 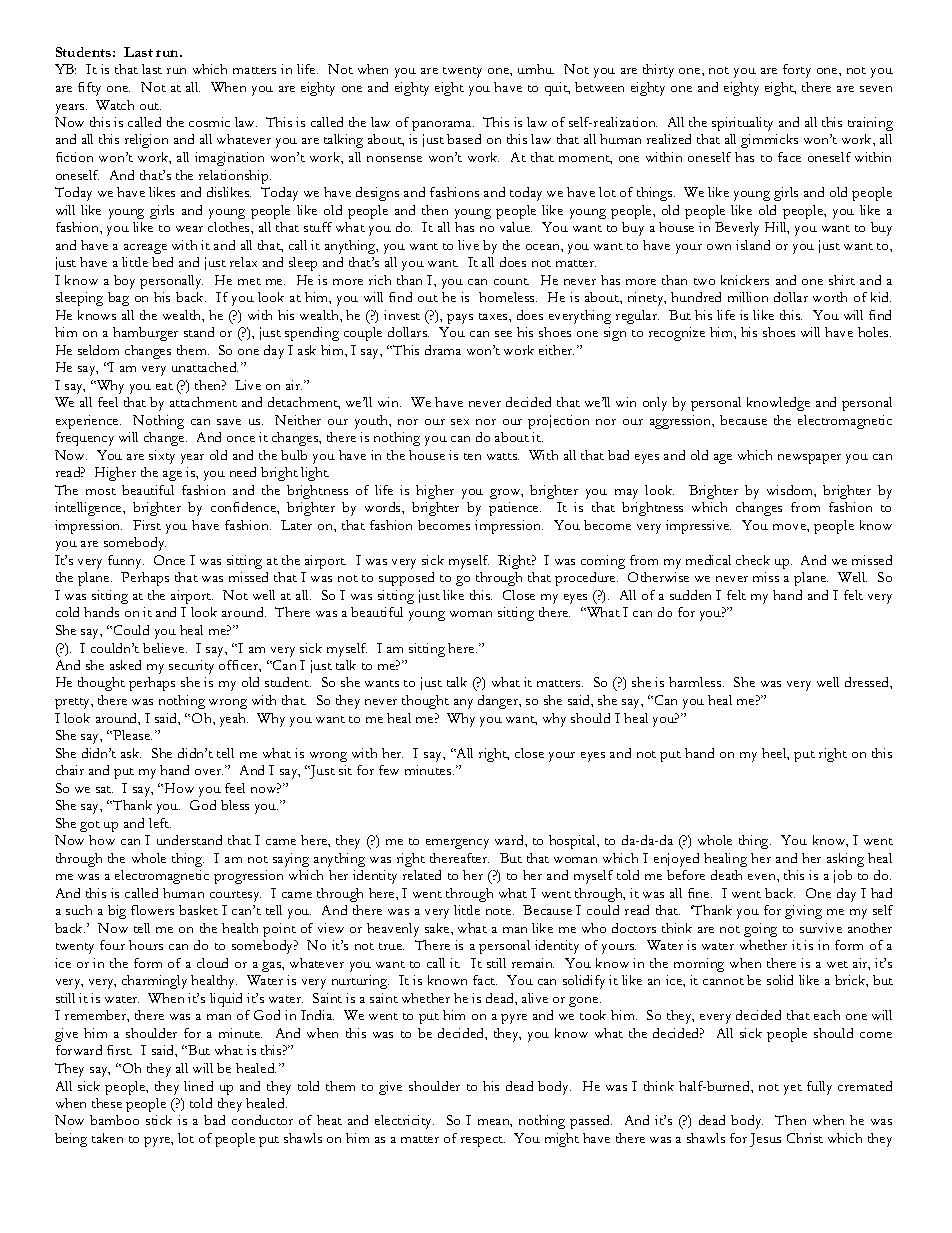 I want to click on forty, so click(x=797, y=71).
